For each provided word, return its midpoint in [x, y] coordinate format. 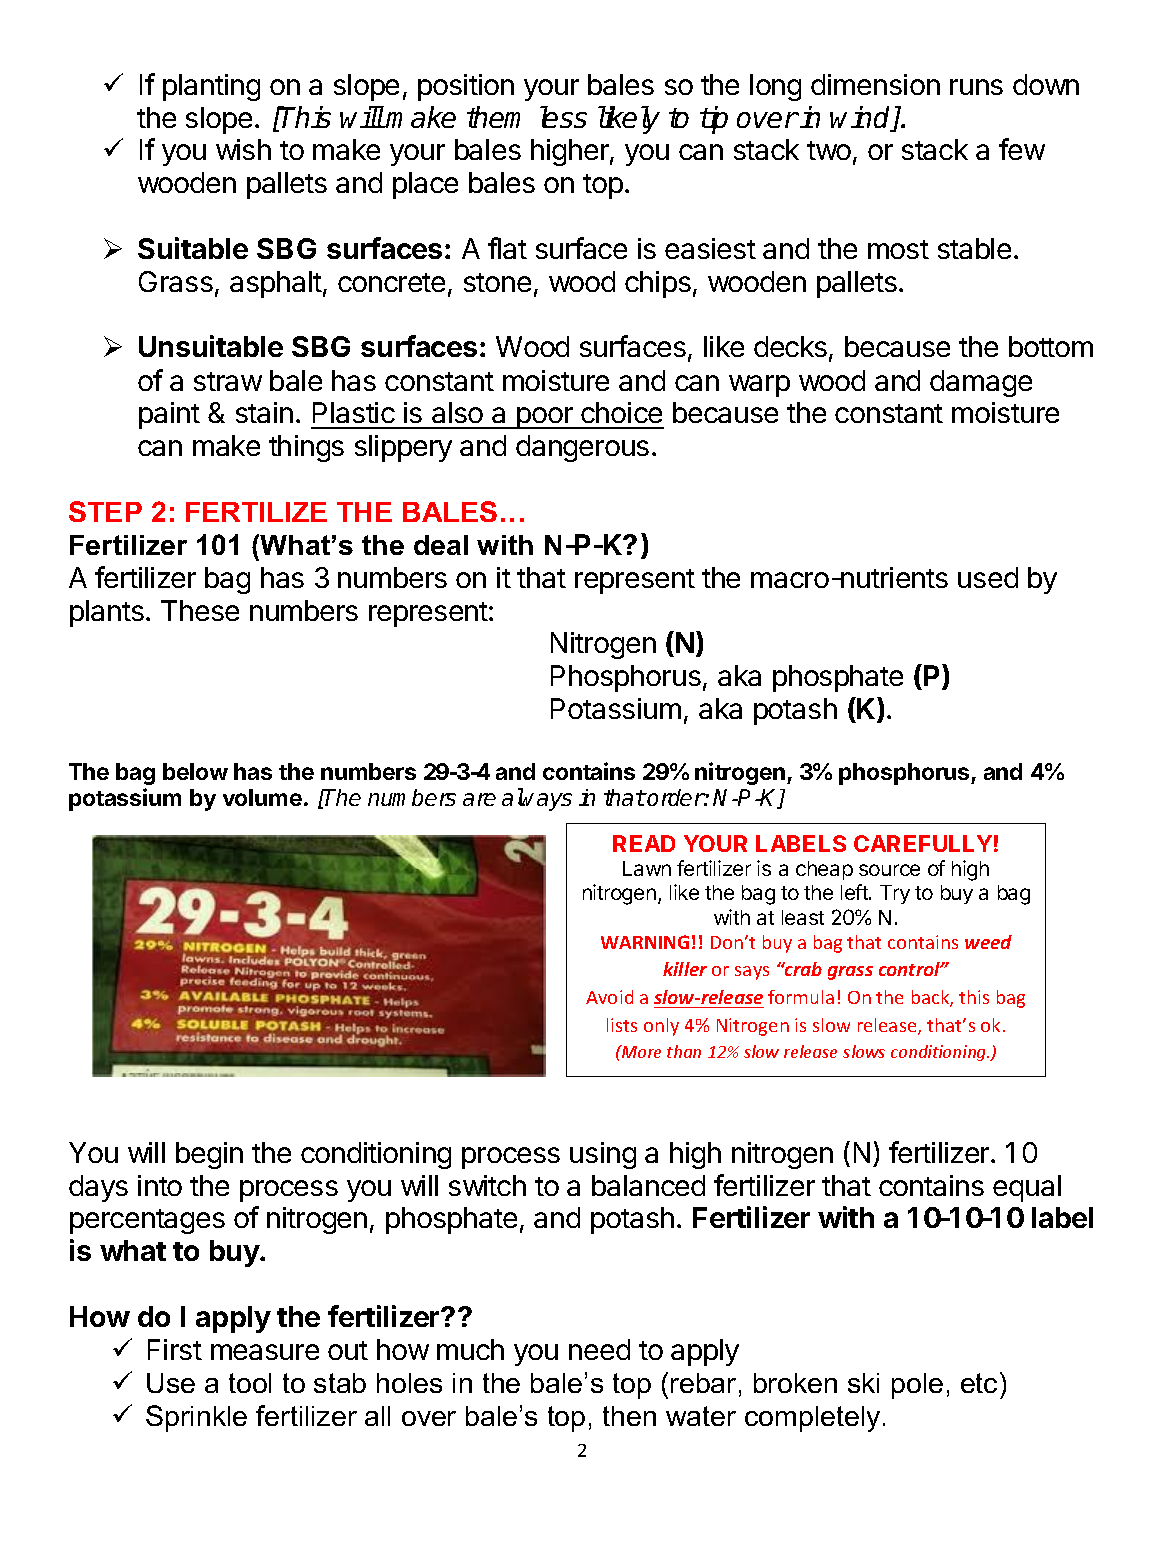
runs [976, 87]
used [988, 577]
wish [243, 149]
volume [262, 797]
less [563, 117]
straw [228, 381]
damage [981, 383]
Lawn [647, 868]
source [889, 870]
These [200, 610]
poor [545, 418]
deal [441, 545]
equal [1027, 1188]
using [603, 1155]
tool [250, 1383]
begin [209, 1155]
